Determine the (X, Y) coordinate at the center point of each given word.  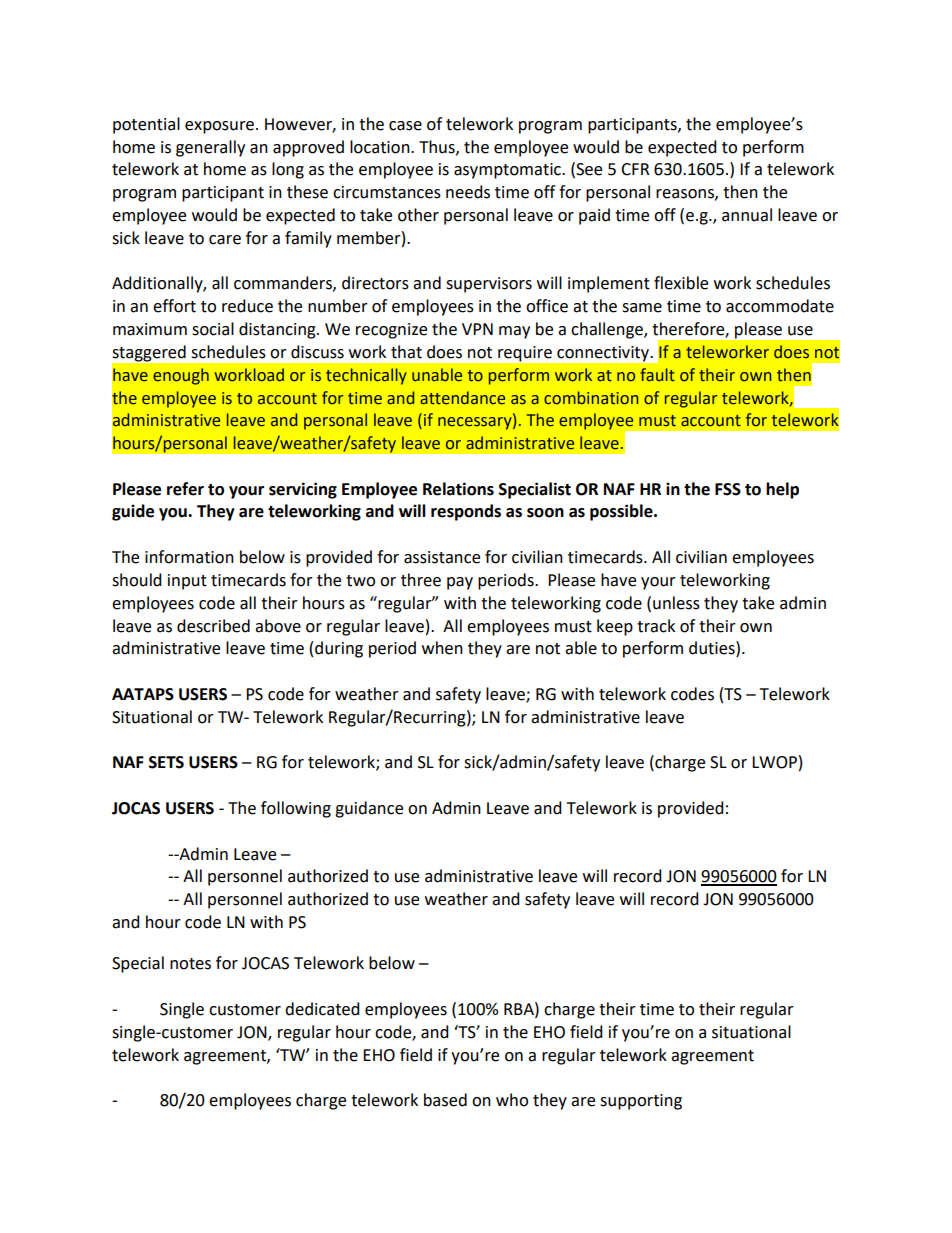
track (656, 626)
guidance (369, 809)
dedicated (322, 1009)
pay (460, 583)
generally (210, 148)
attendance (462, 398)
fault (657, 375)
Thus (438, 147)
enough (181, 376)
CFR (635, 169)
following (296, 809)
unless (676, 603)
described (213, 626)
